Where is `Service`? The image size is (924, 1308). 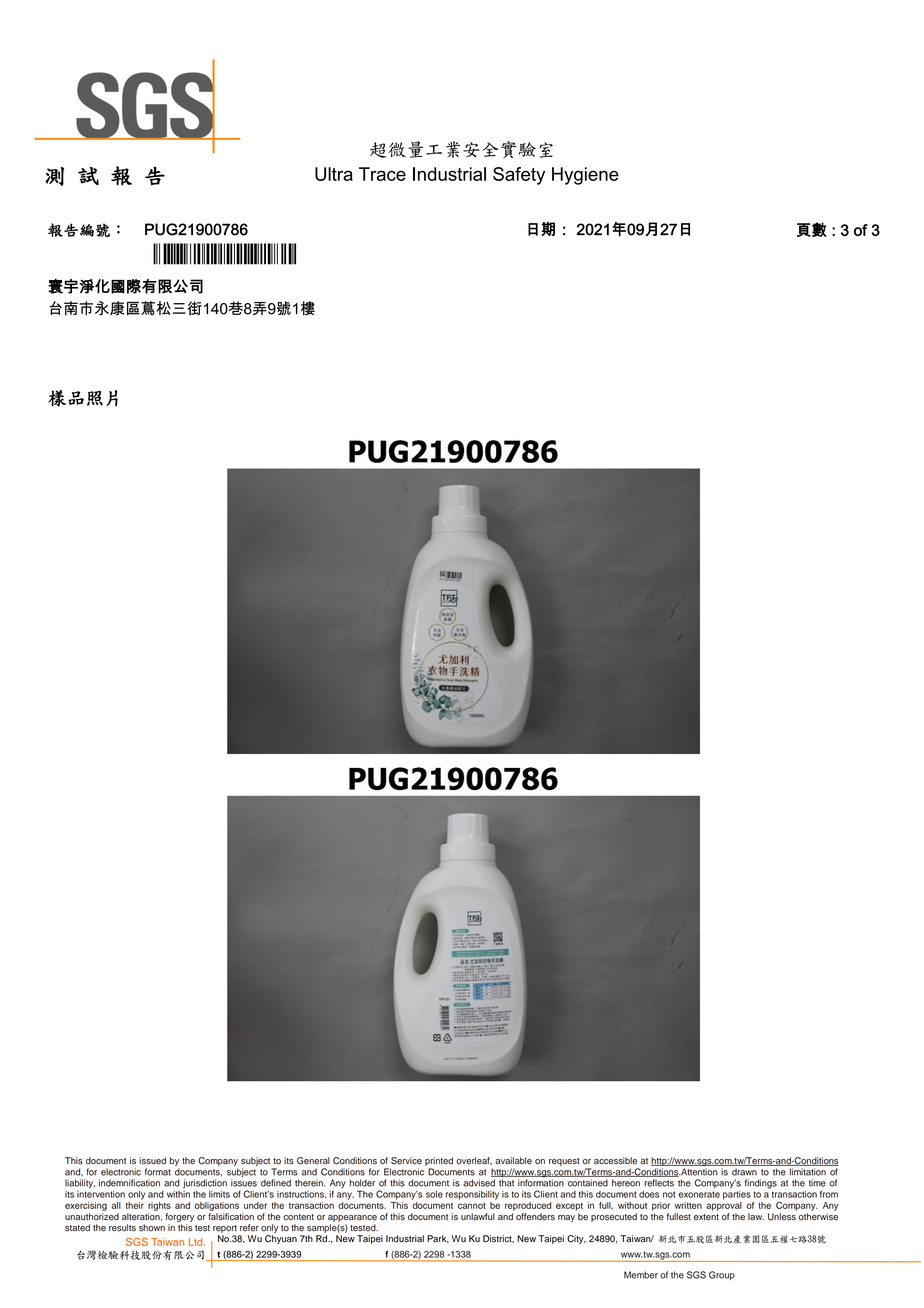 Service is located at coordinates (406, 1161).
